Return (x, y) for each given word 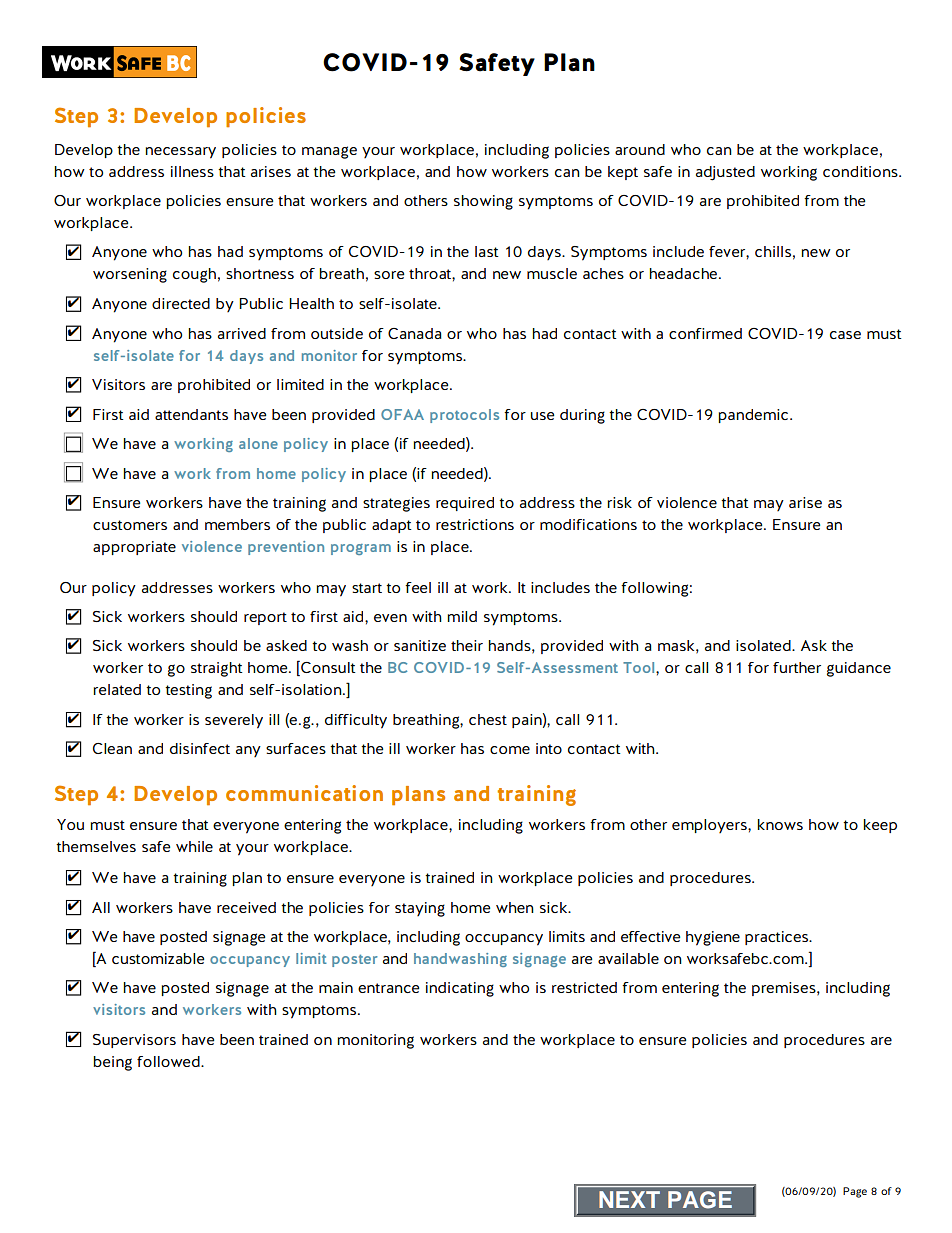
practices (777, 938)
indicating (460, 989)
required (465, 504)
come (510, 750)
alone (258, 443)
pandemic (754, 416)
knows (780, 824)
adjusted (725, 173)
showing (483, 202)
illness (192, 171)
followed (169, 1061)
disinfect (200, 748)
